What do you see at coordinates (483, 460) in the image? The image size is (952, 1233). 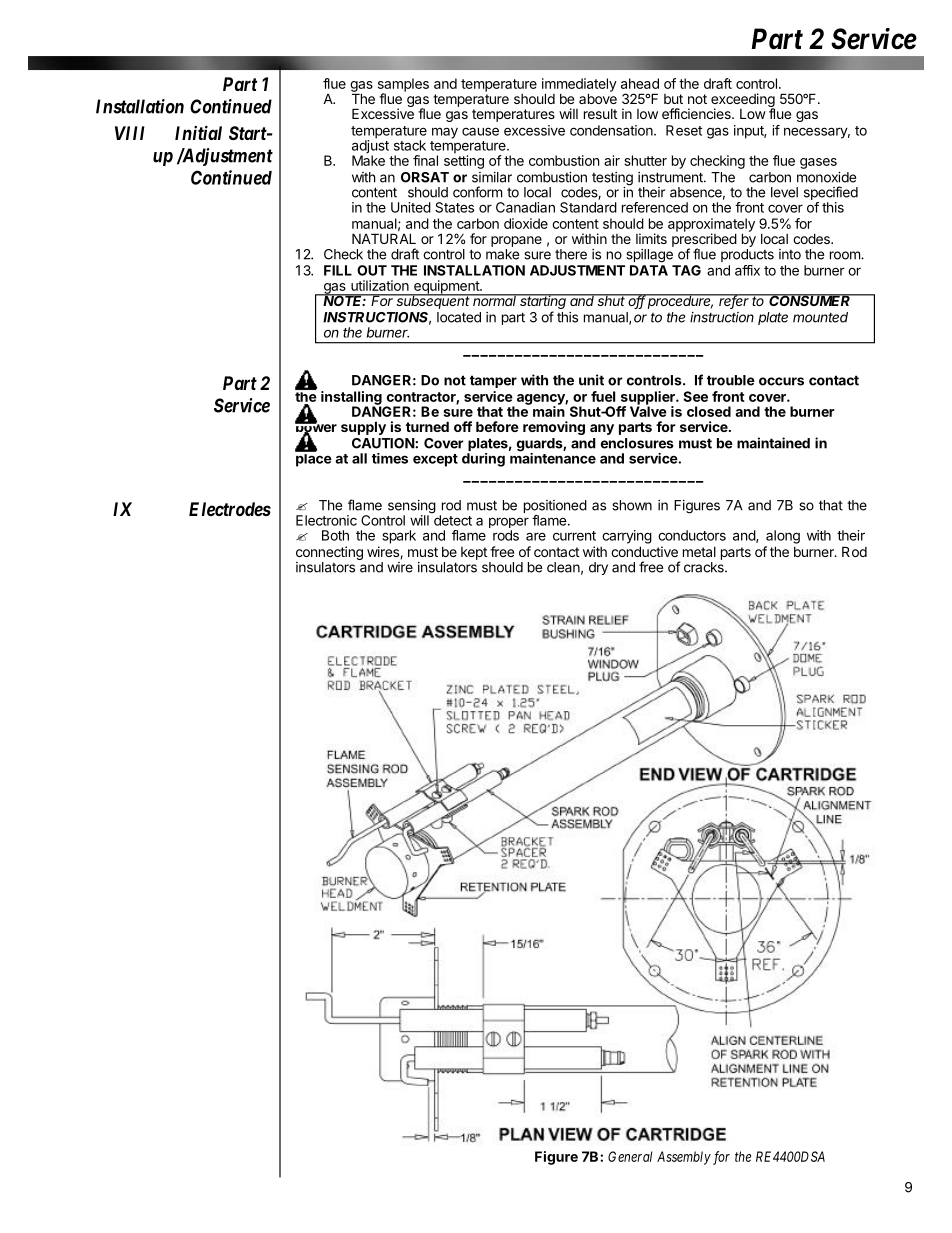 I see `during` at bounding box center [483, 460].
